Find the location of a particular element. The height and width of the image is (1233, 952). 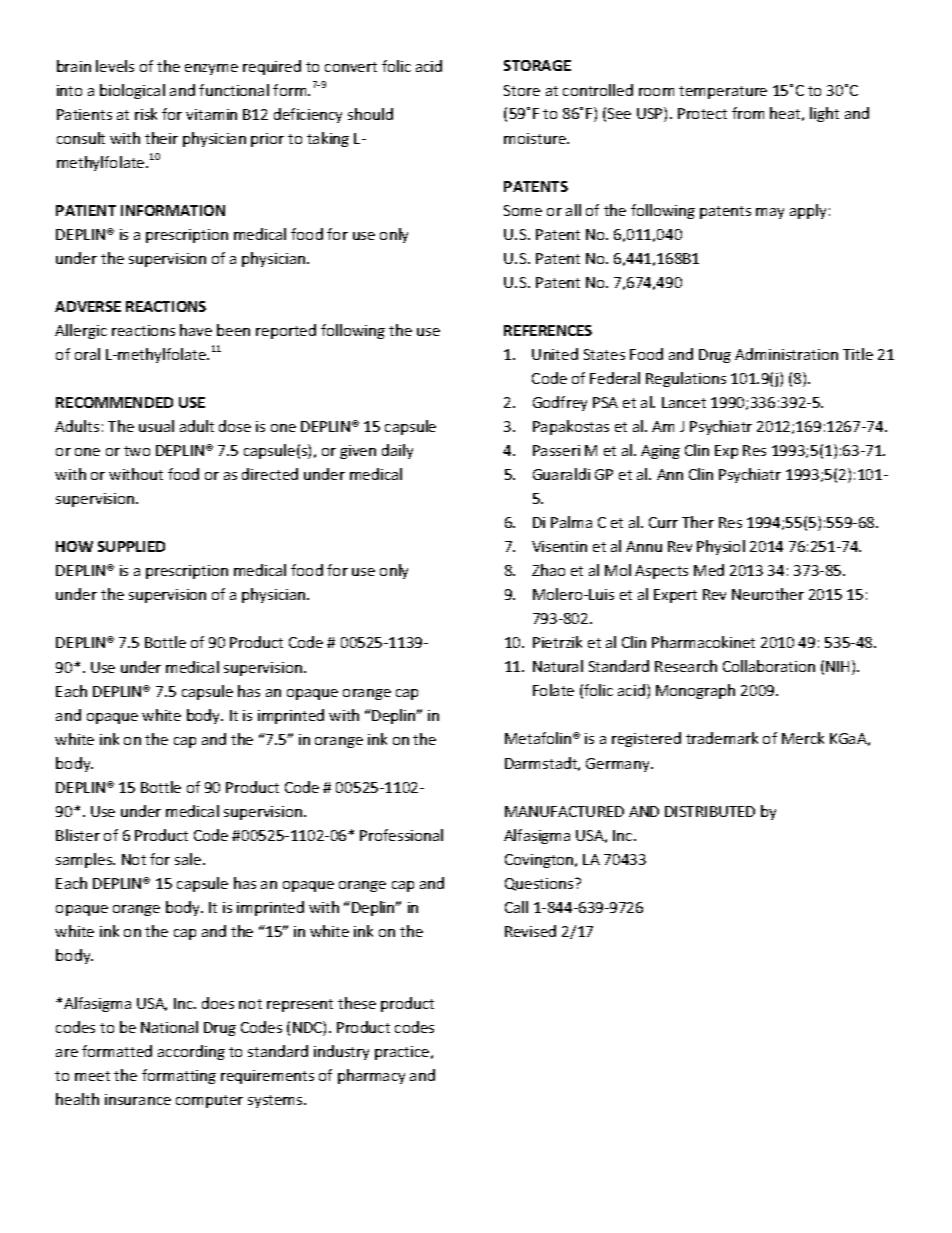

from is located at coordinates (748, 113).
